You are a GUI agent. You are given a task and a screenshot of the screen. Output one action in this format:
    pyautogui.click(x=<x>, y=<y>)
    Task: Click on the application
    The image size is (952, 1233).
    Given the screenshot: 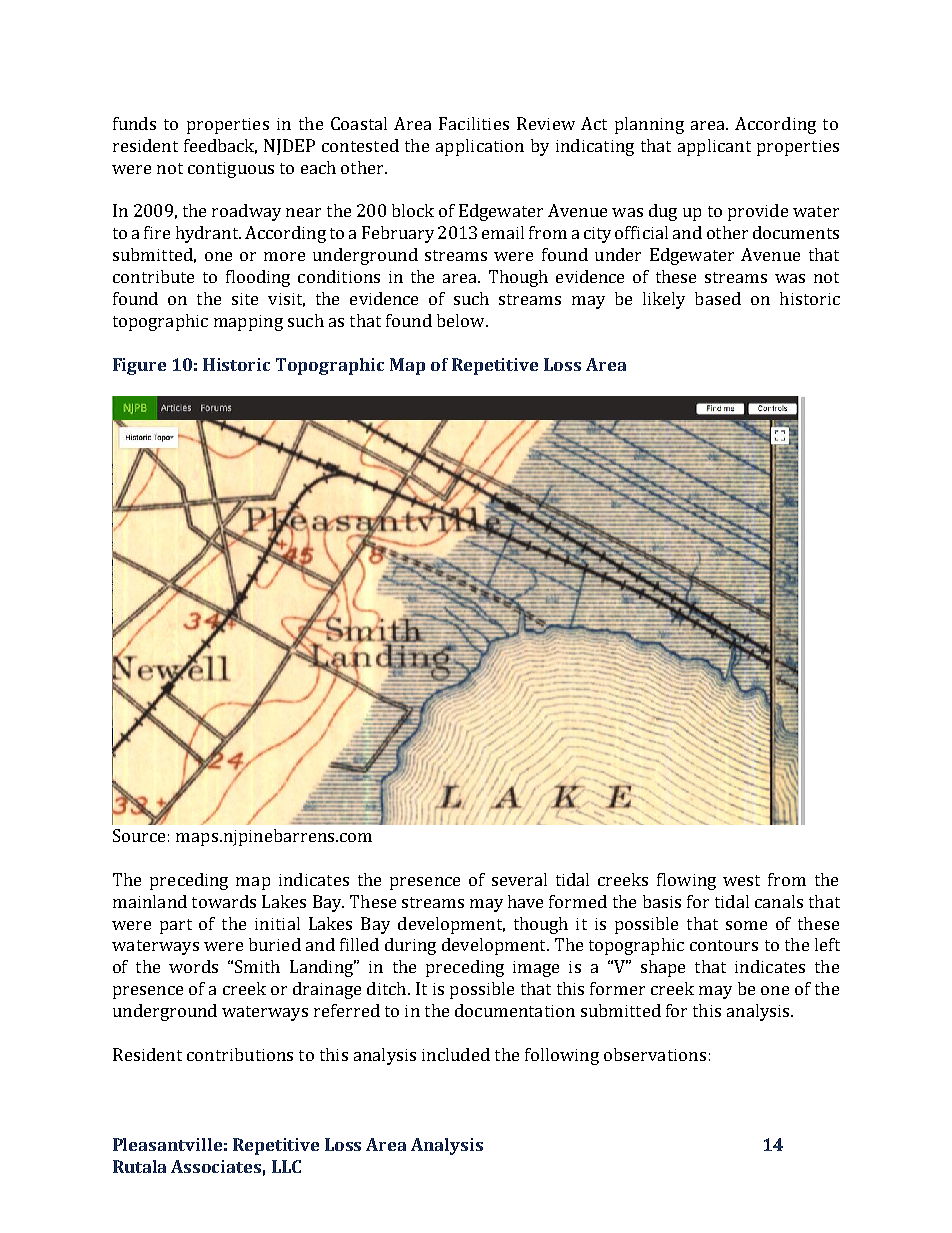 What is the action you would take?
    pyautogui.click(x=480, y=147)
